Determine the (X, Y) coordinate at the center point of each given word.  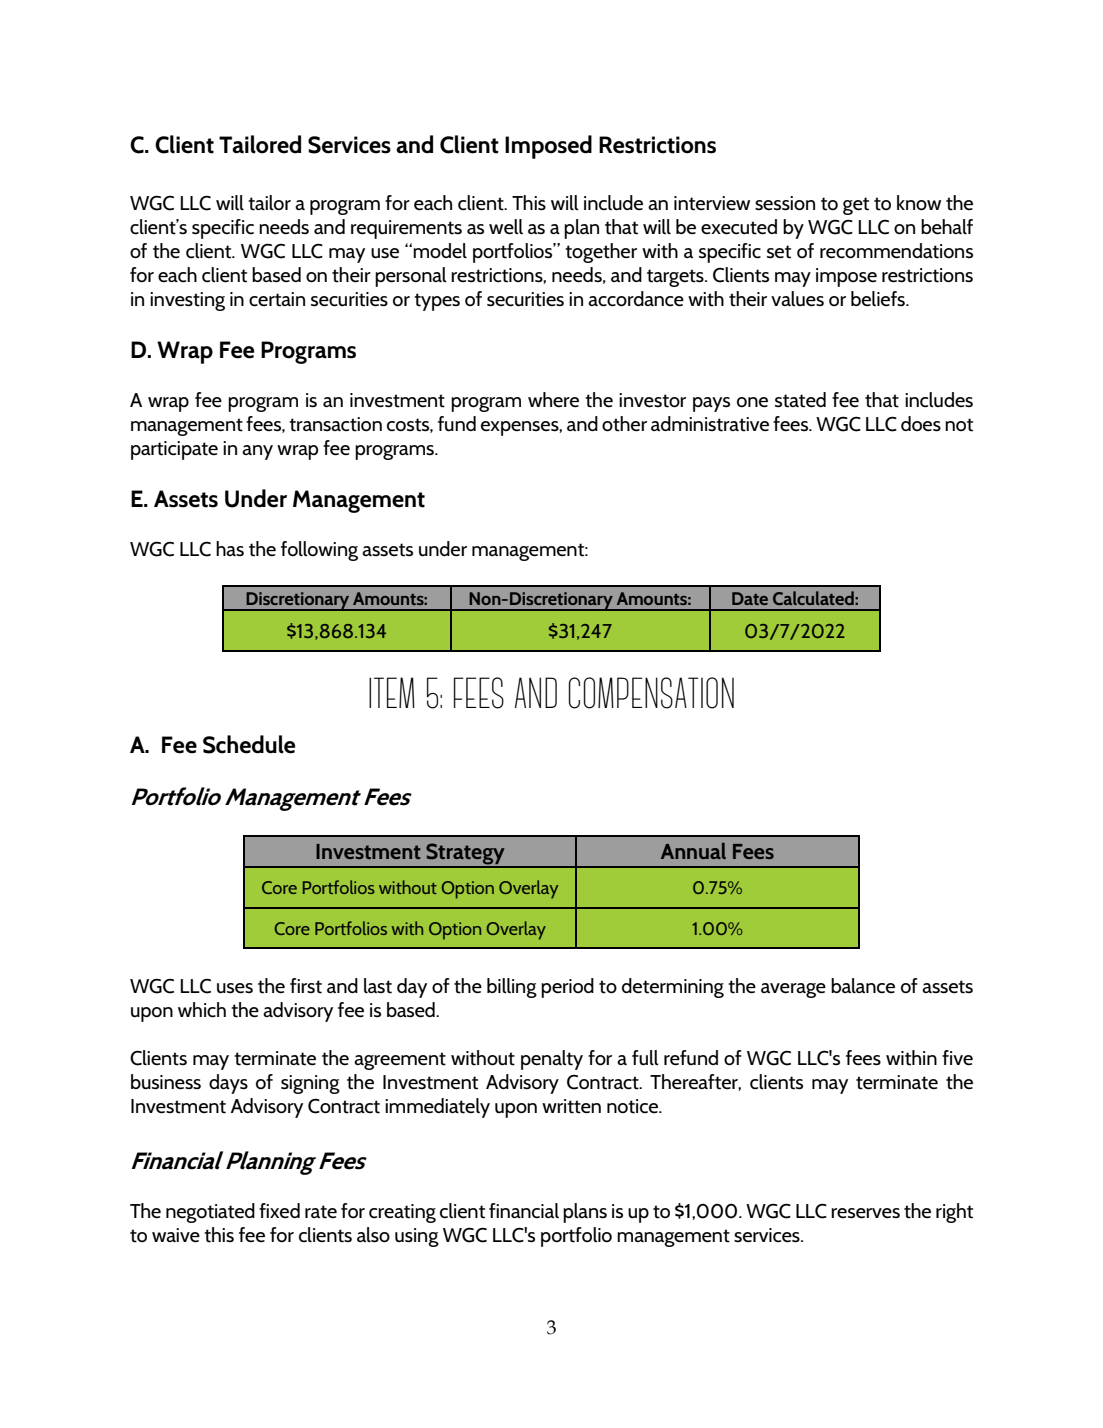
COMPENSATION (651, 693)
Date (750, 598)
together (601, 253)
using (417, 1237)
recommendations (896, 251)
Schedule (249, 744)
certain (277, 299)
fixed (279, 1211)
